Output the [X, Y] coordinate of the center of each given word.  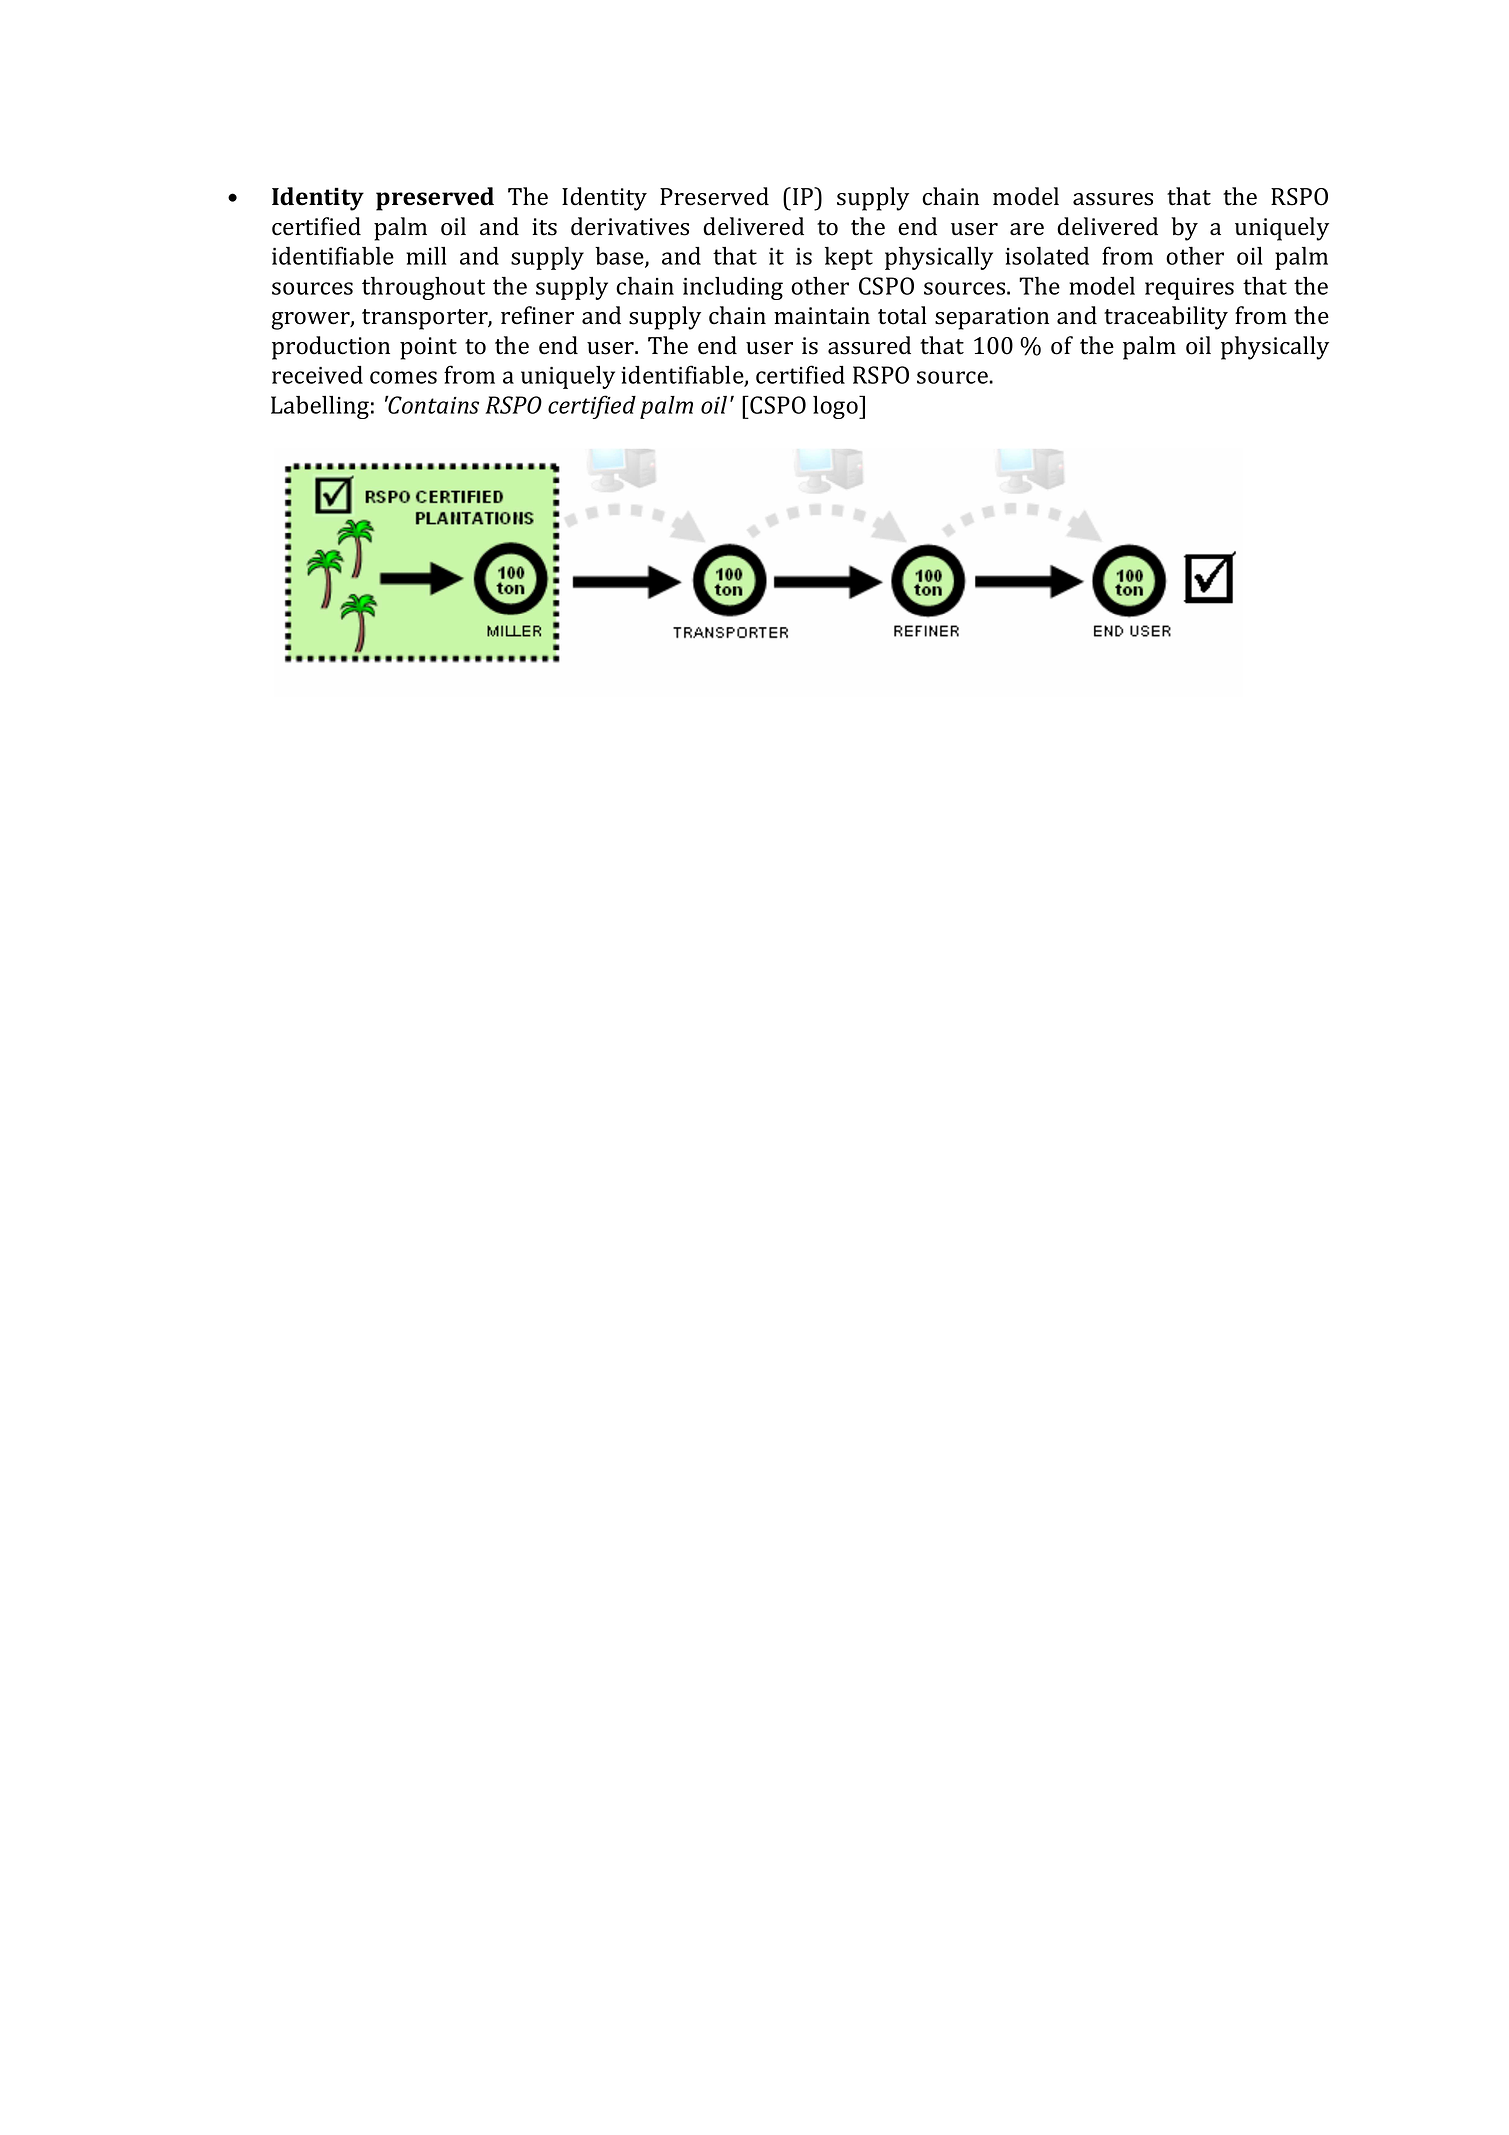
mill [426, 256]
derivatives [630, 226]
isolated [1047, 256]
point [428, 348]
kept [849, 258]
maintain [822, 316]
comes [403, 377]
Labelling [320, 407]
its [544, 227]
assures [1113, 199]
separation [992, 318]
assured [869, 345]
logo [836, 407]
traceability [1166, 318]
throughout [423, 288]
